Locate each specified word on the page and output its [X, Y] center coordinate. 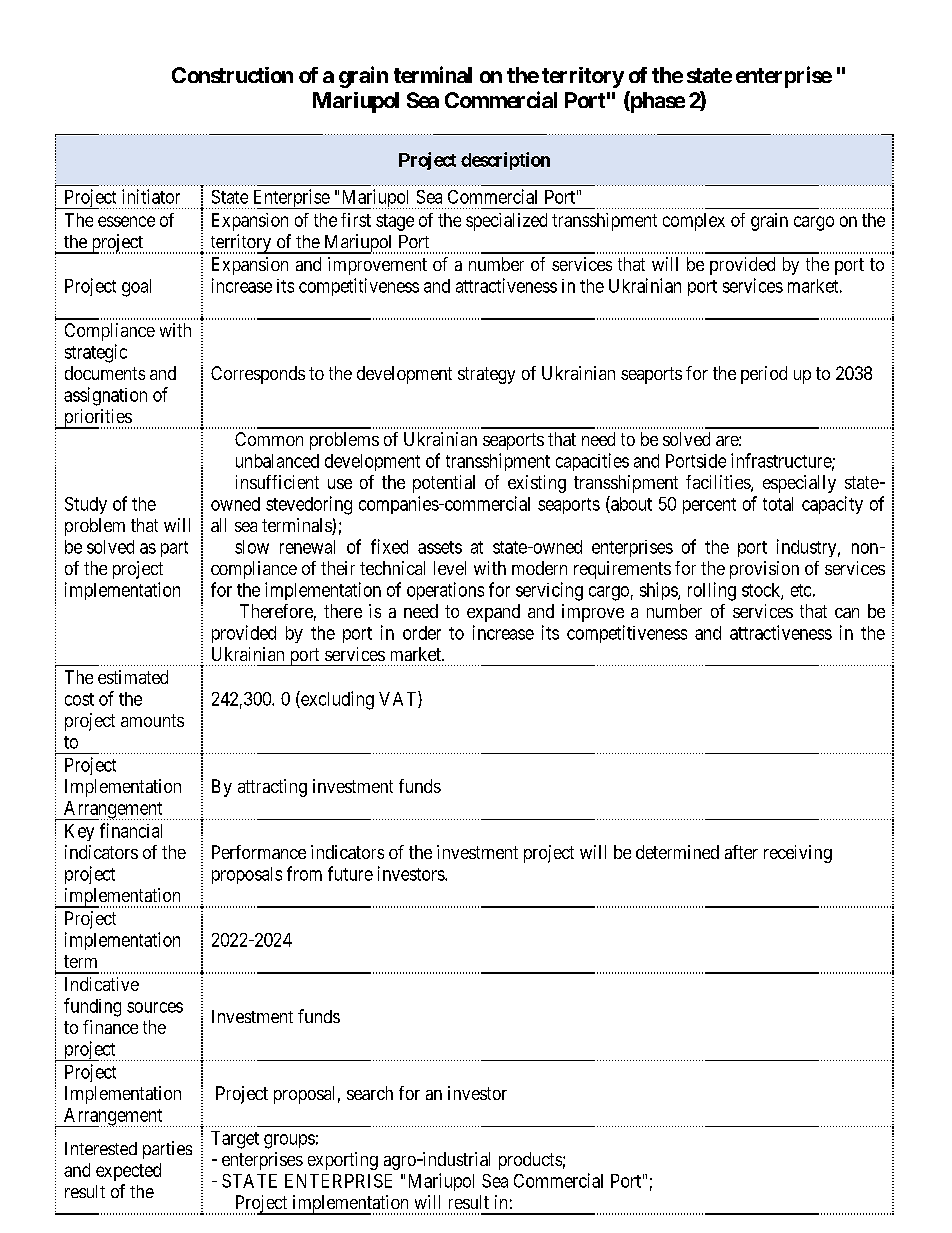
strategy [486, 375]
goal [136, 288]
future [350, 873]
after [741, 852]
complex [694, 222]
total [778, 504]
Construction [232, 75]
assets [440, 547]
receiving [798, 854]
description [505, 161]
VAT [399, 699]
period [764, 375]
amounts [152, 720]
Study [86, 505]
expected [128, 1172]
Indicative [102, 984]
